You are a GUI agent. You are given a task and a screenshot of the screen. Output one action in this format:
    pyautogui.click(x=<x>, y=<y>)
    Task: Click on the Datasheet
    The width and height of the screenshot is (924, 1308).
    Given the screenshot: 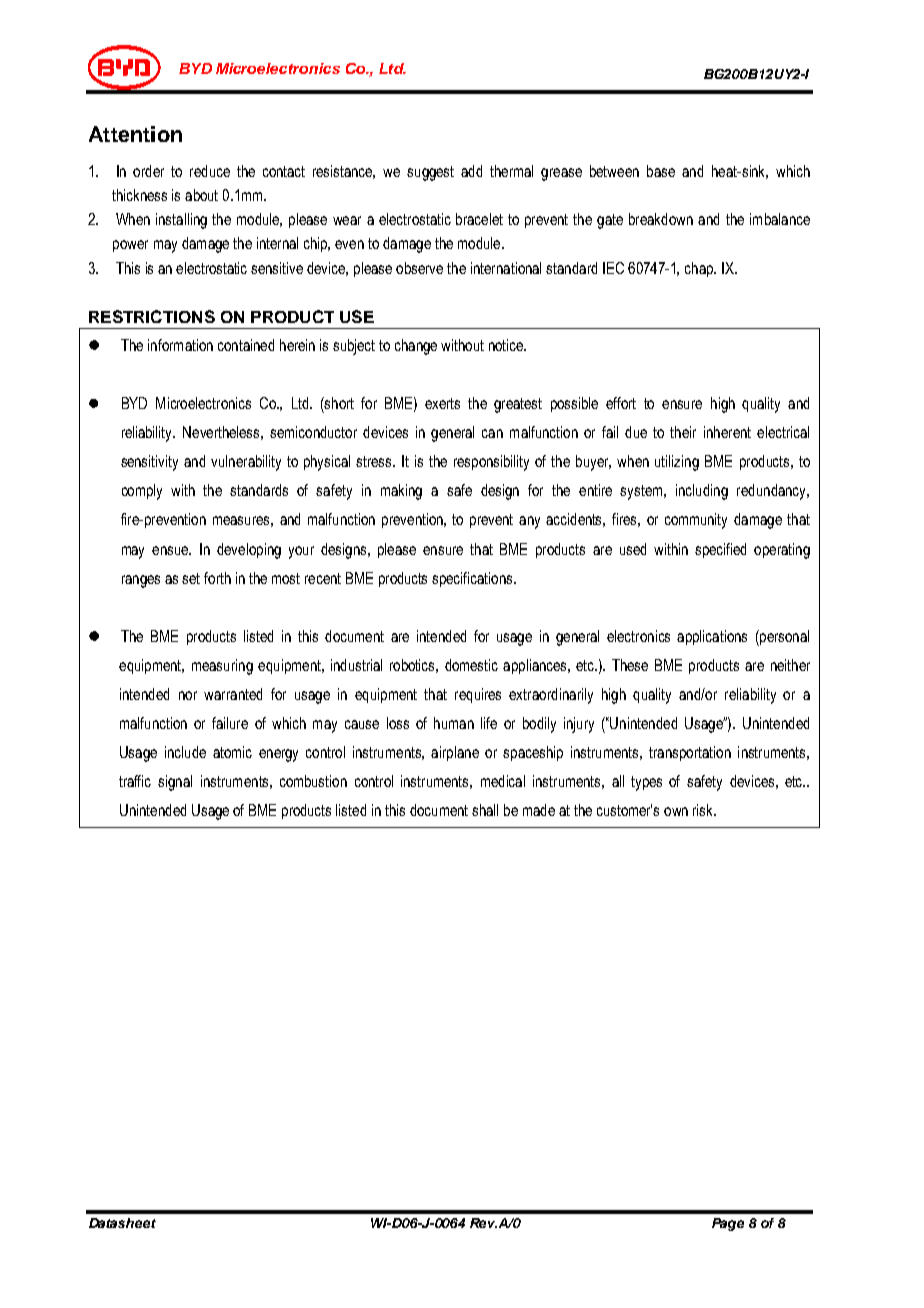 What is the action you would take?
    pyautogui.click(x=122, y=1223)
